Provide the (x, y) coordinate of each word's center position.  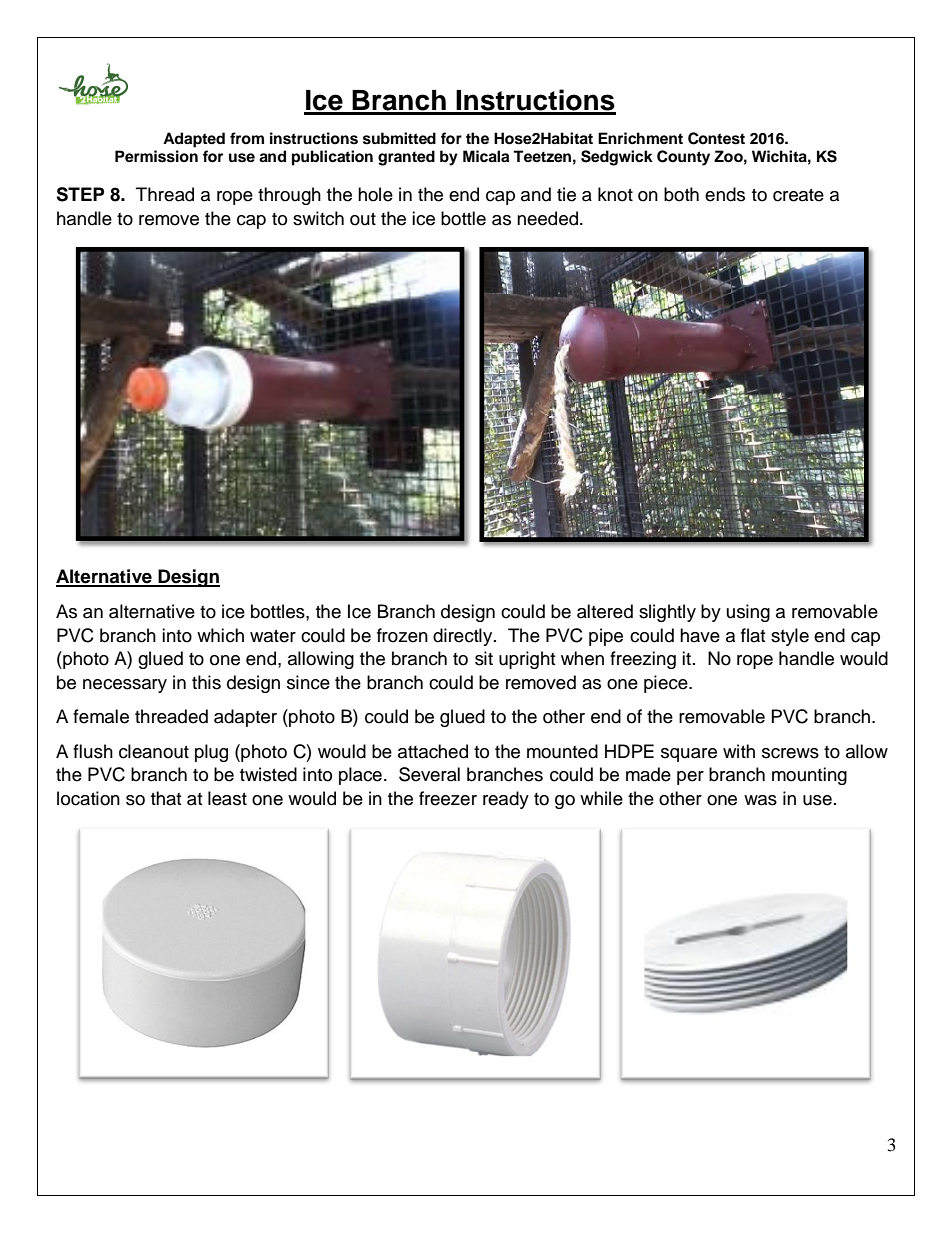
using (748, 613)
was (760, 800)
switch (318, 218)
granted (406, 158)
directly (464, 637)
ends (725, 194)
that (166, 798)
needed (549, 218)
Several (429, 774)
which (220, 635)
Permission (156, 156)
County (683, 158)
